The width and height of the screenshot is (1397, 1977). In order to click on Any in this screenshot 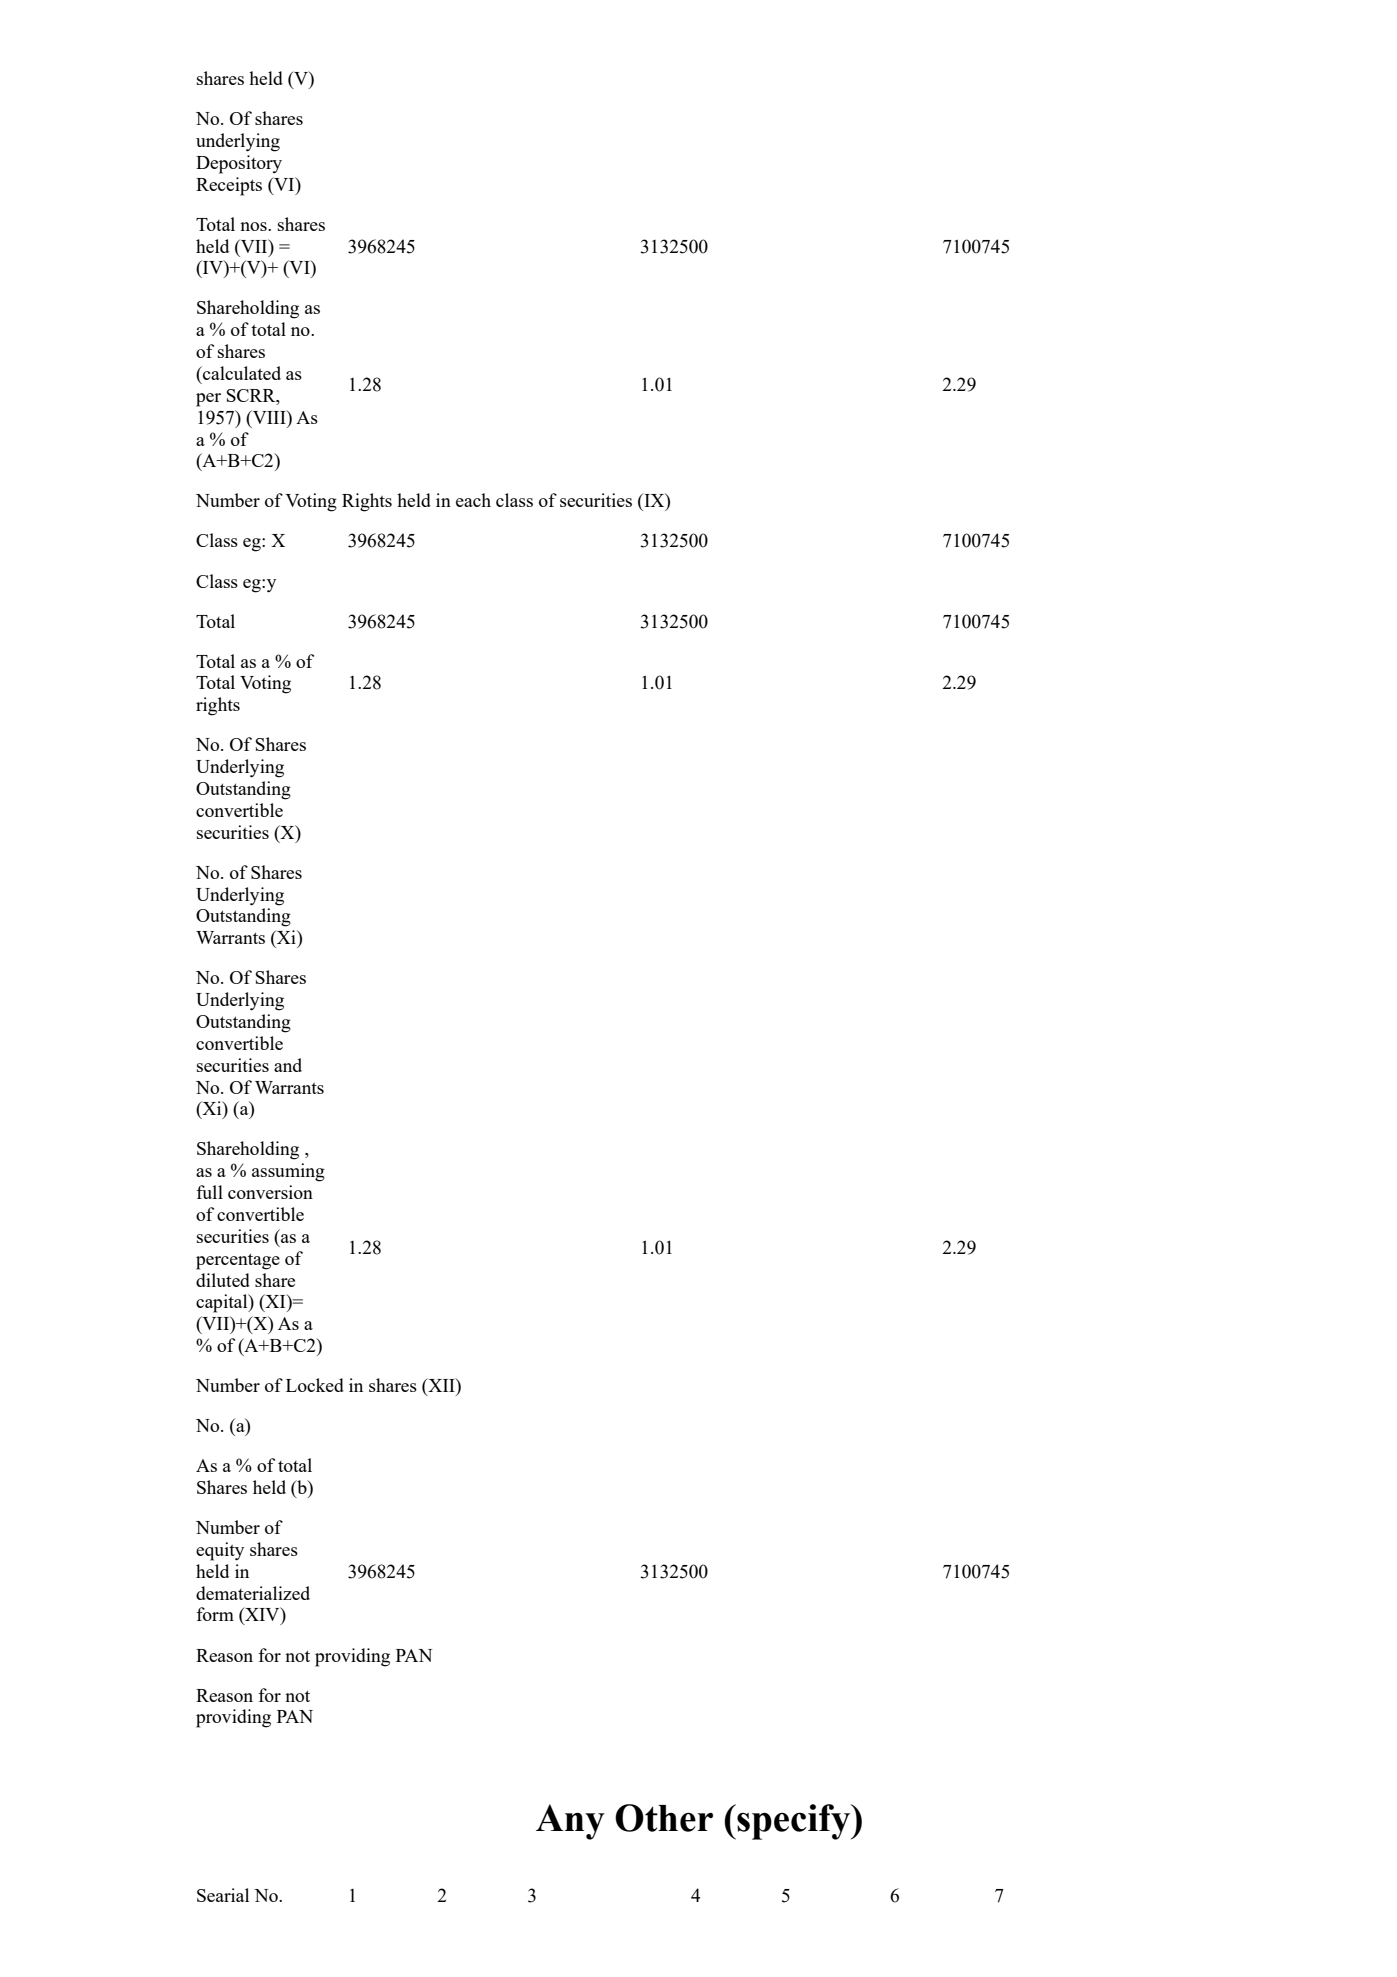, I will do `click(570, 1822)`.
